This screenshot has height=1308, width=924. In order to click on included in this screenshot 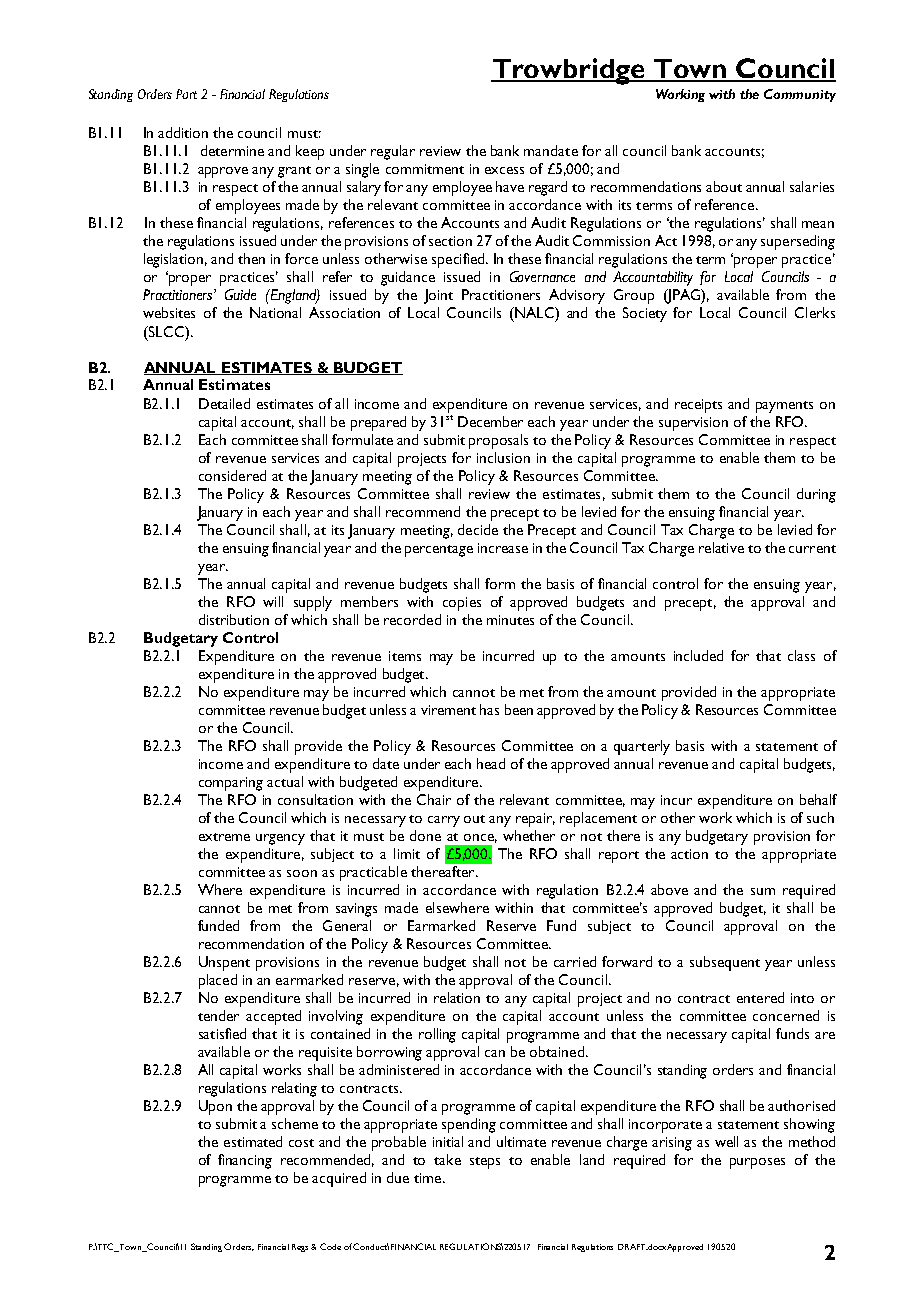, I will do `click(698, 655)`.
